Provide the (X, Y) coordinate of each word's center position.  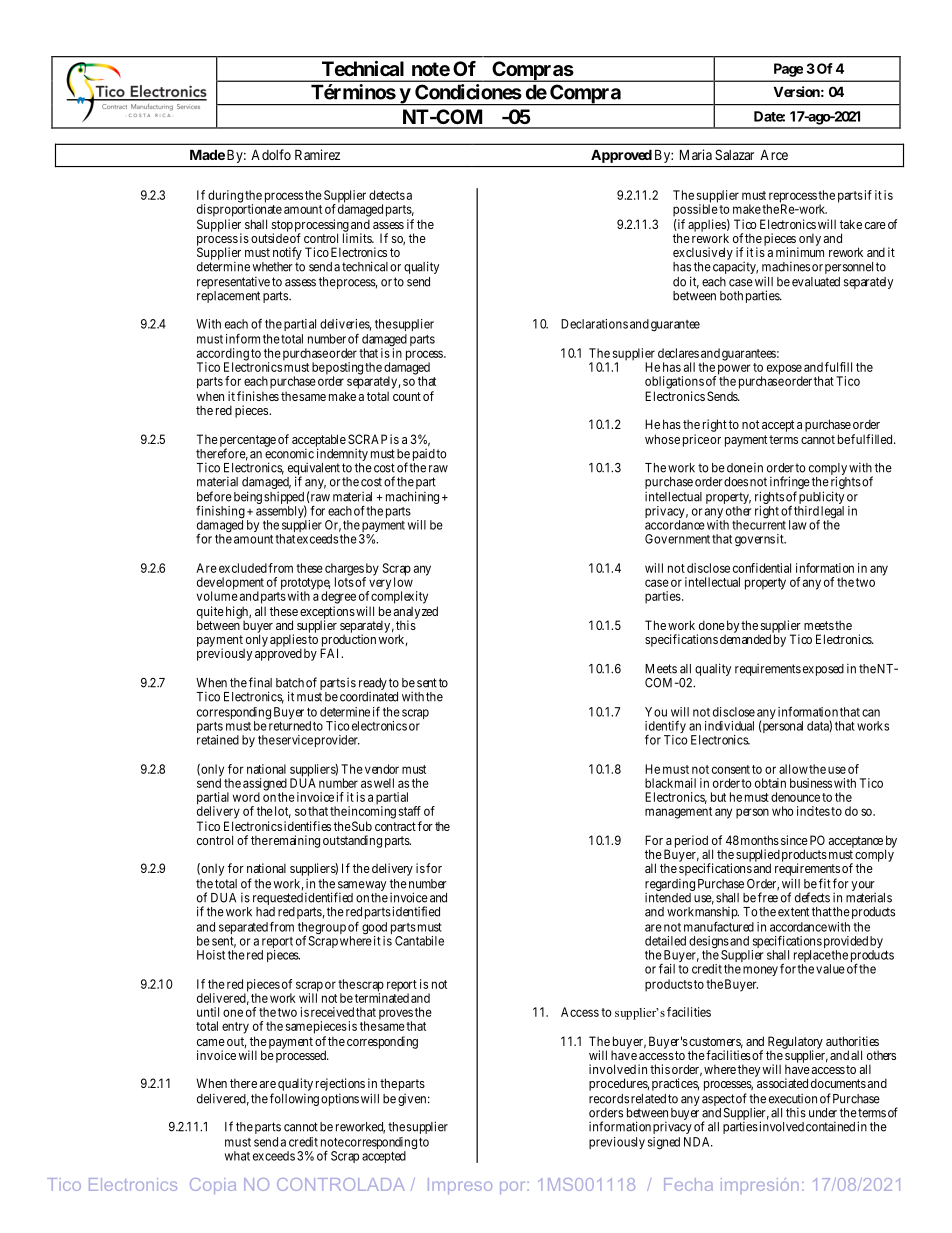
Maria (696, 154)
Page (788, 70)
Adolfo (271, 154)
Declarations (594, 324)
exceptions (327, 613)
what (237, 1156)
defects (812, 897)
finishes (258, 396)
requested (278, 899)
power (733, 370)
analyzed (416, 613)
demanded (745, 639)
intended (668, 897)
